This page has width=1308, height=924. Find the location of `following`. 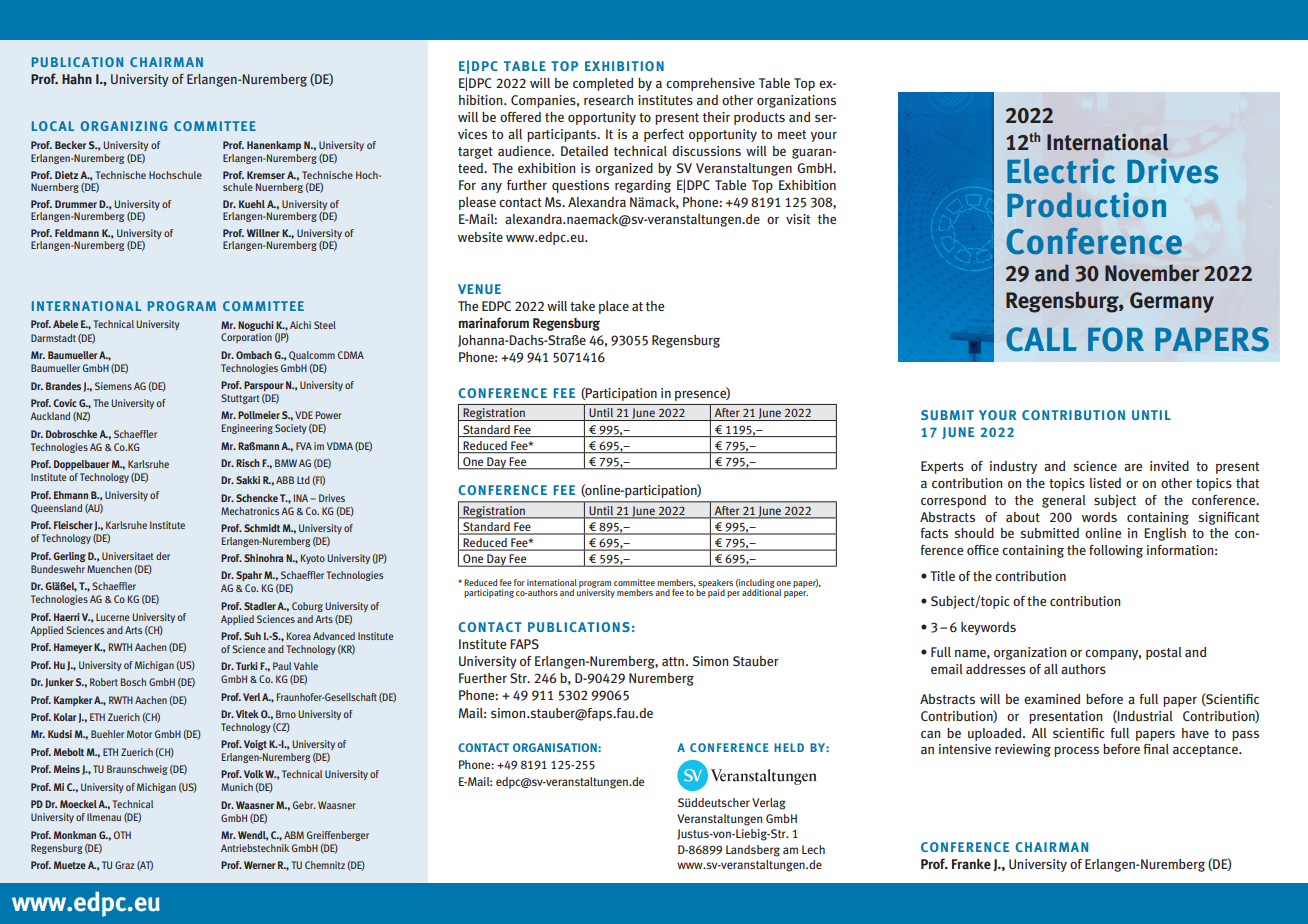

following is located at coordinates (1116, 551).
